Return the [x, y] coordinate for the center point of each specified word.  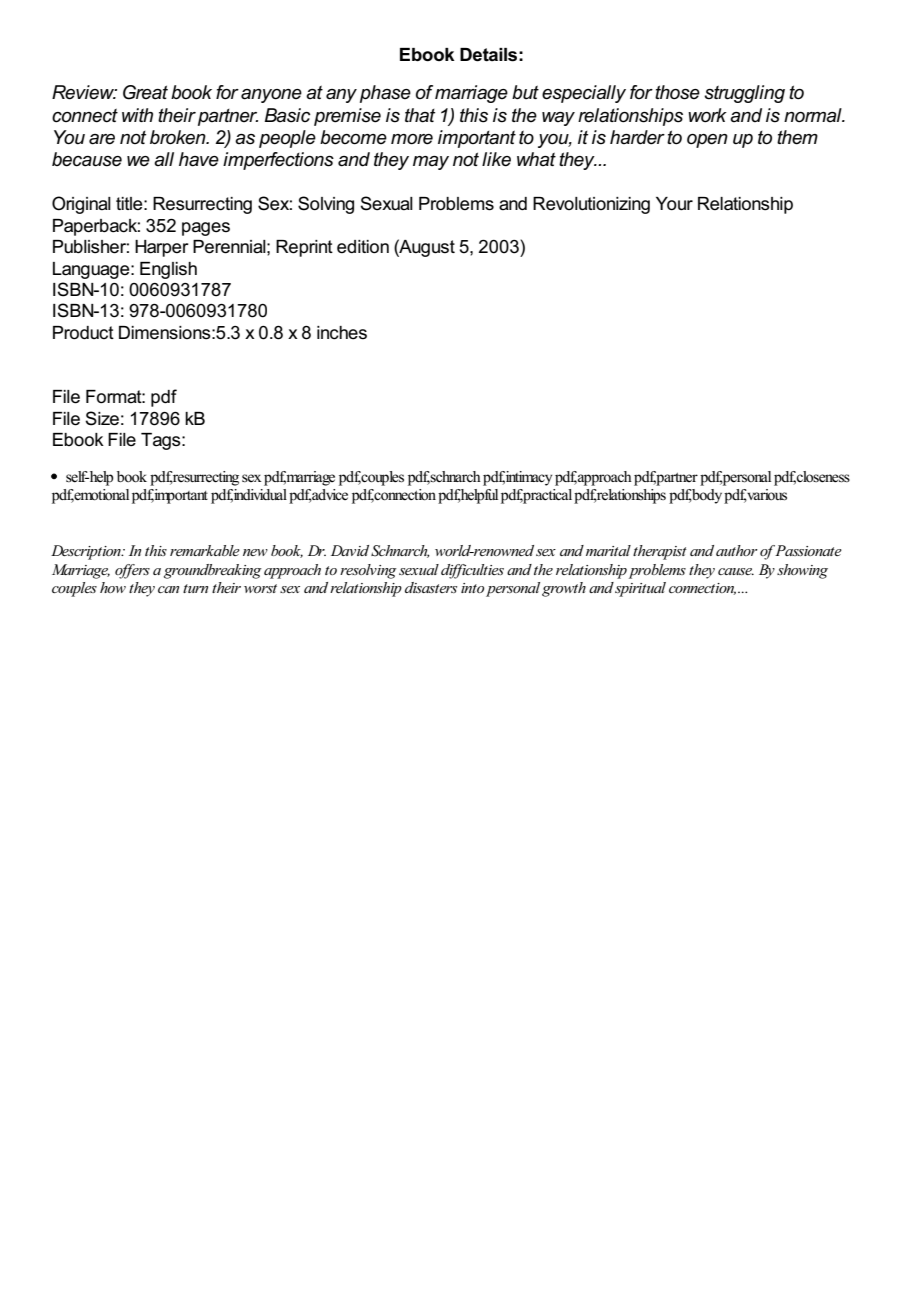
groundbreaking [213, 571]
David [350, 550]
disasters [431, 587]
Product [83, 333]
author [737, 550]
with [137, 115]
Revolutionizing [591, 205]
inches [342, 333]
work [707, 115]
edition [363, 247]
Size [102, 418]
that [420, 115]
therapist [660, 552]
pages [206, 229]
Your [674, 204]
